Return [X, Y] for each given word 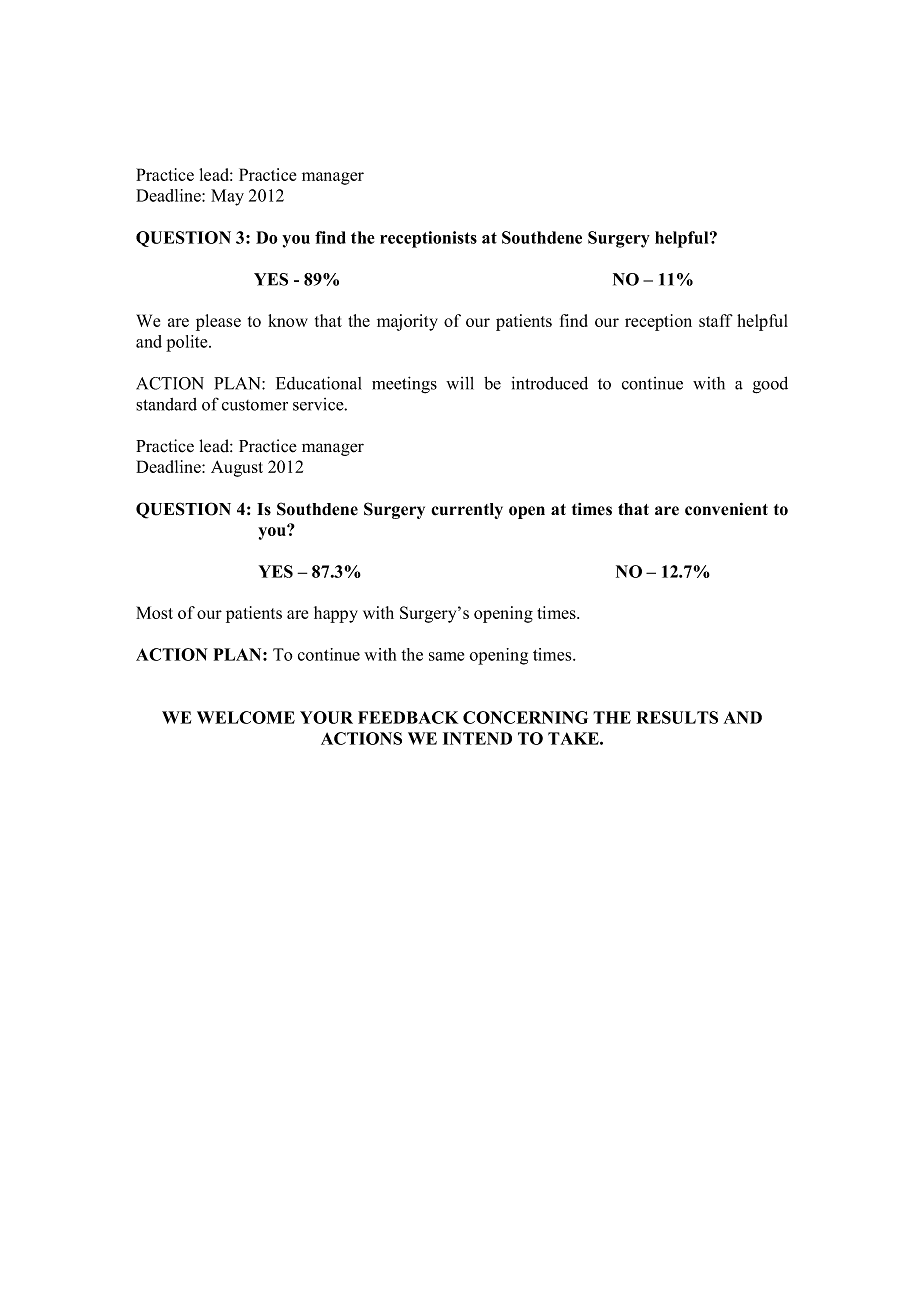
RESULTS [677, 717]
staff [716, 320]
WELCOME [246, 717]
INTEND [477, 738]
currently [467, 511]
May [227, 197]
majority [407, 322]
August [237, 468]
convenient [726, 509]
